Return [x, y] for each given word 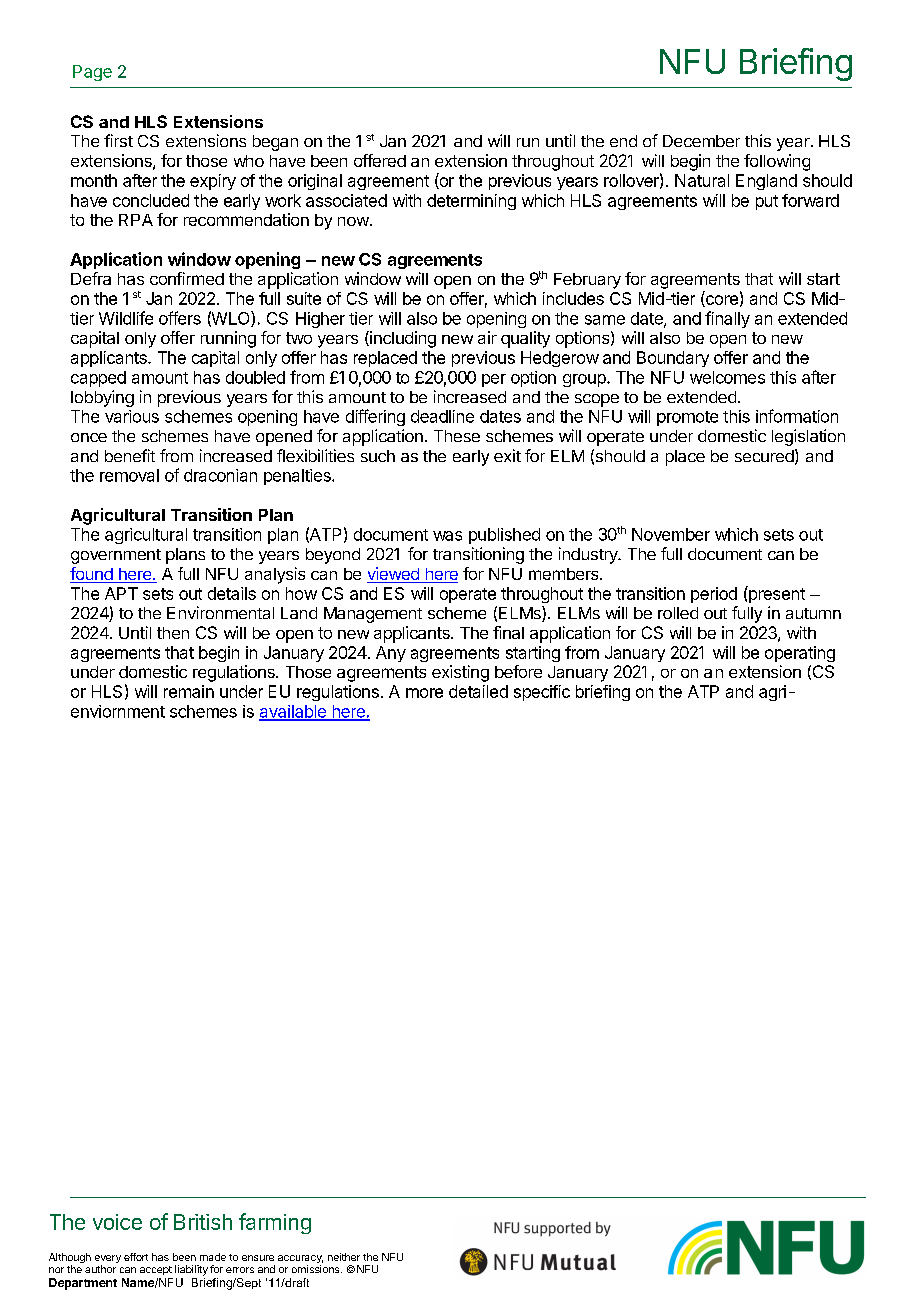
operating [800, 654]
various [132, 416]
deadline [442, 416]
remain [189, 691]
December [701, 141]
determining [471, 202]
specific [542, 693]
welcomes [727, 377]
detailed [478, 691]
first [118, 140]
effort [136, 1257]
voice [117, 1222]
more [424, 693]
